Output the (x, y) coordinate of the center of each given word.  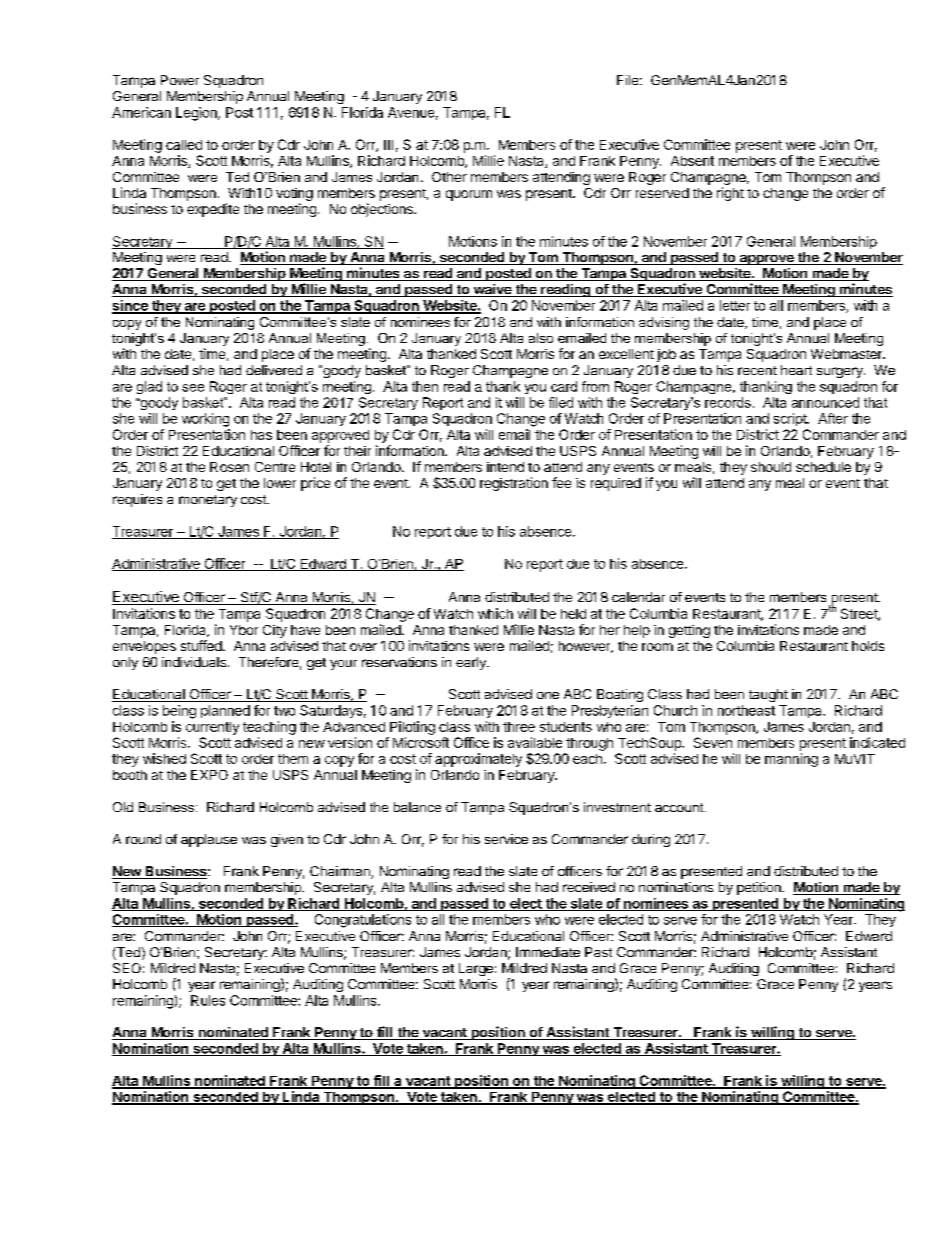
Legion (197, 114)
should (771, 467)
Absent (692, 161)
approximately (478, 760)
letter (735, 305)
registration (514, 484)
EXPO (209, 775)
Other (449, 177)
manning (791, 760)
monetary (208, 501)
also (541, 338)
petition (760, 888)
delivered (274, 370)
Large (476, 969)
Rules (208, 1000)
